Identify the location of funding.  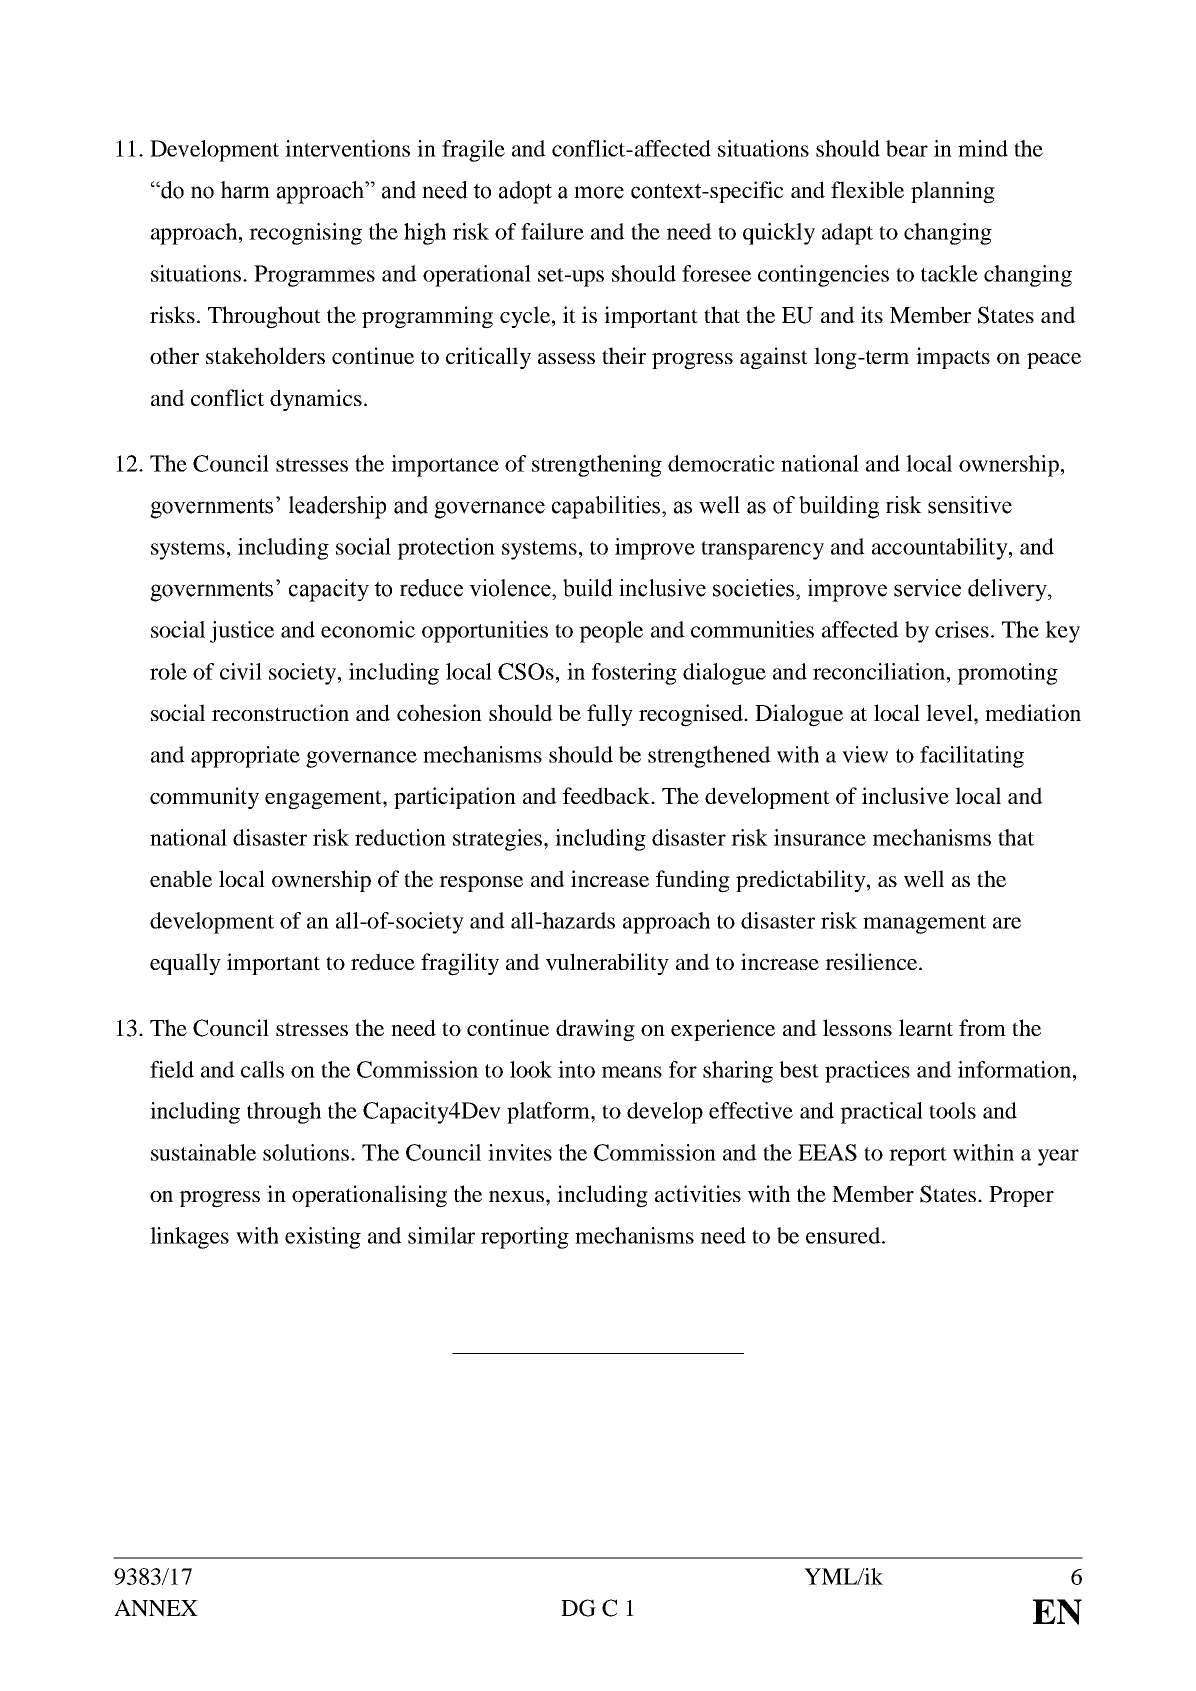
(693, 881).
